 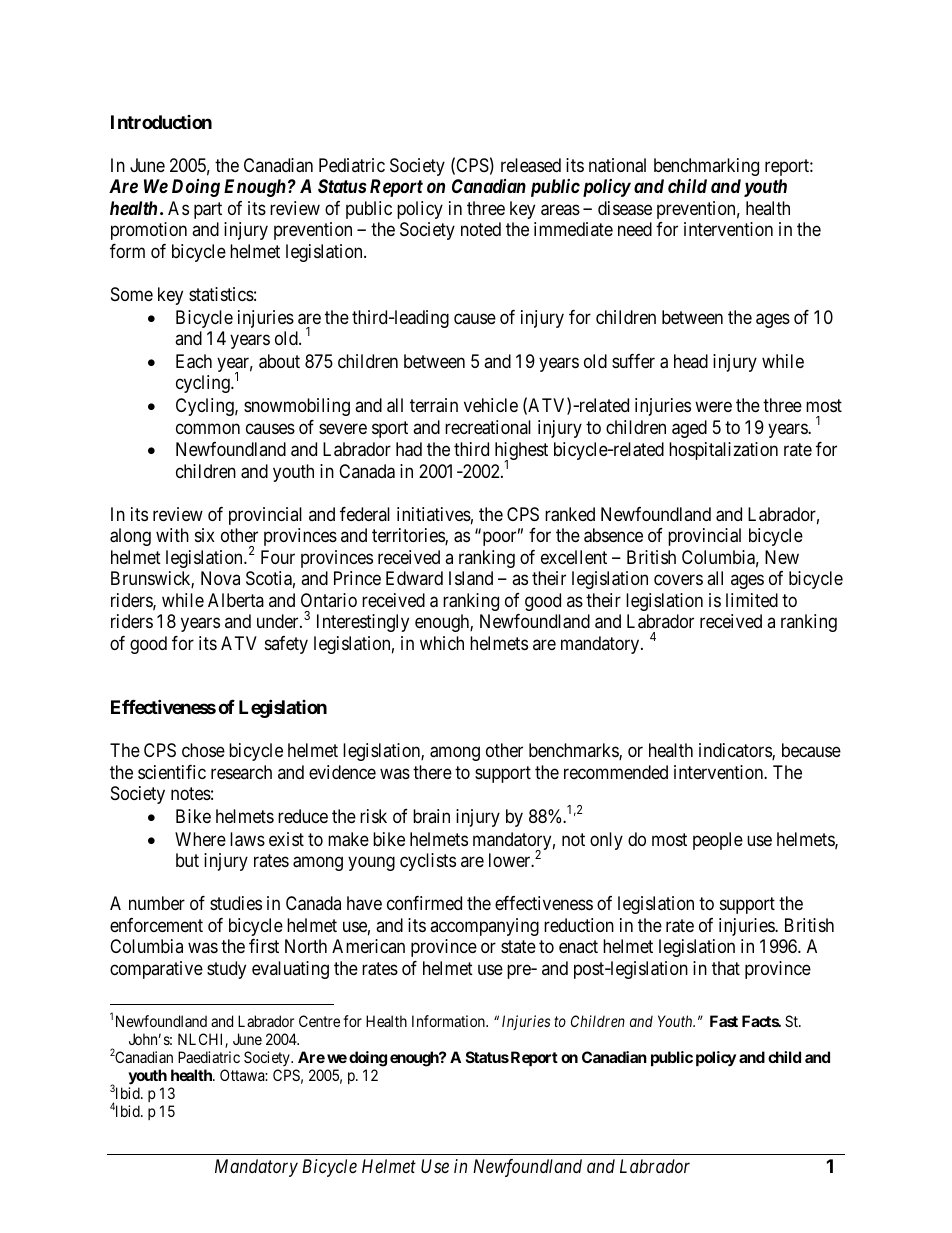 I want to click on benchmarking, so click(x=706, y=167).
